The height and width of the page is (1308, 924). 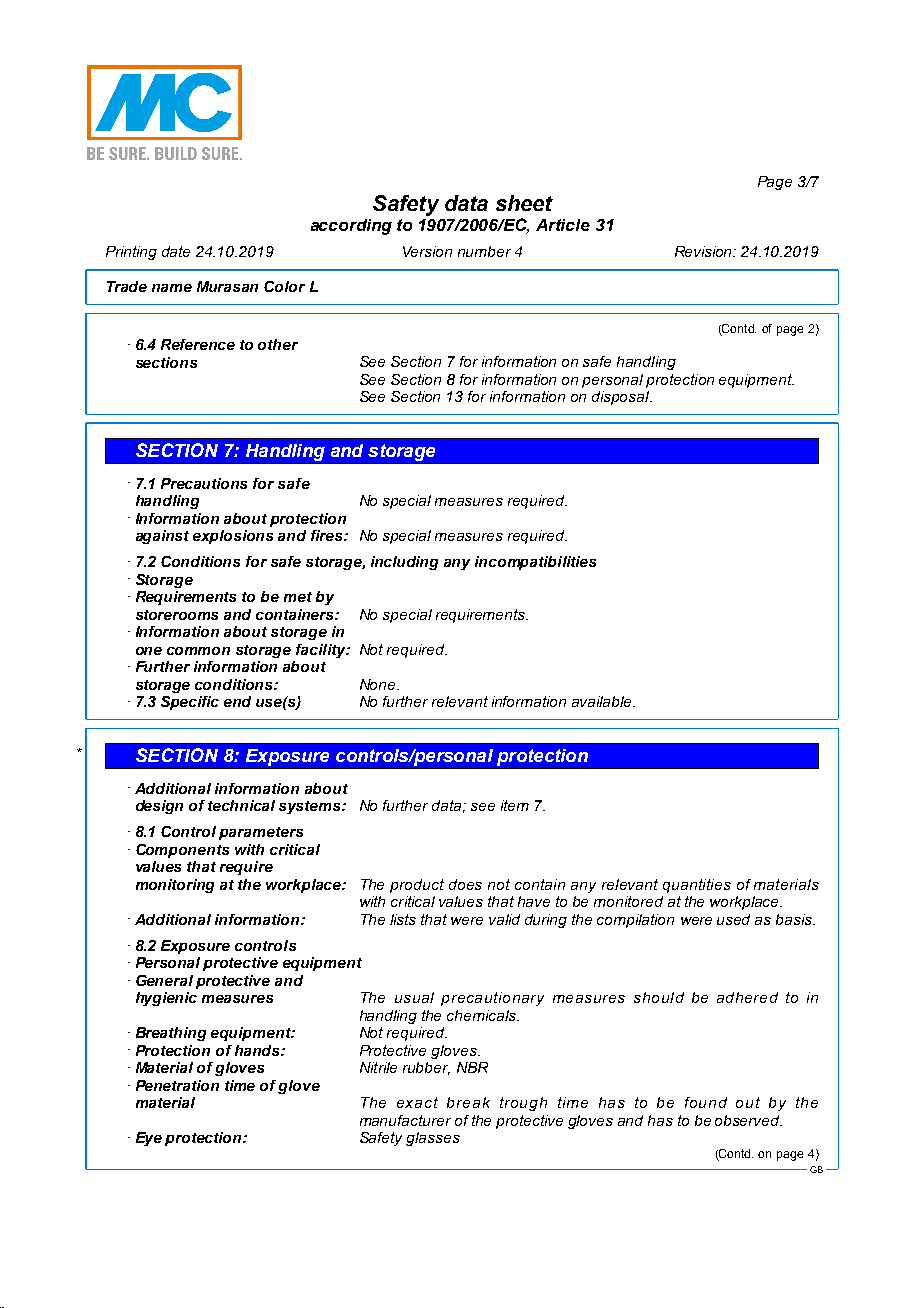 What do you see at coordinates (468, 1102) in the page?
I see `break` at bounding box center [468, 1102].
